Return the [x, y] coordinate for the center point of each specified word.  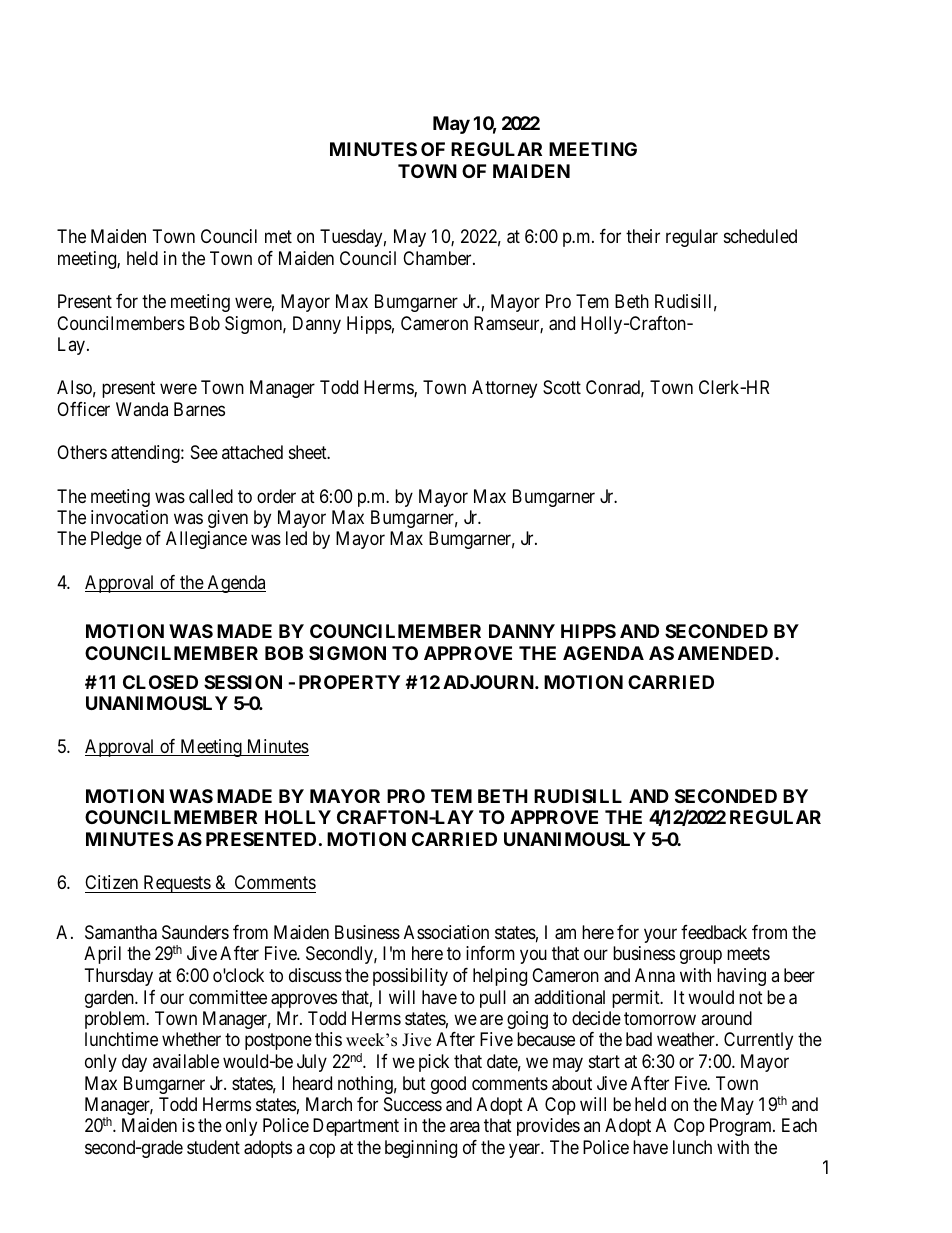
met [278, 236]
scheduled [760, 236]
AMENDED [727, 653]
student [213, 1147]
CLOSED [160, 682]
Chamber [438, 258]
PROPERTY [349, 682]
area [465, 1127]
